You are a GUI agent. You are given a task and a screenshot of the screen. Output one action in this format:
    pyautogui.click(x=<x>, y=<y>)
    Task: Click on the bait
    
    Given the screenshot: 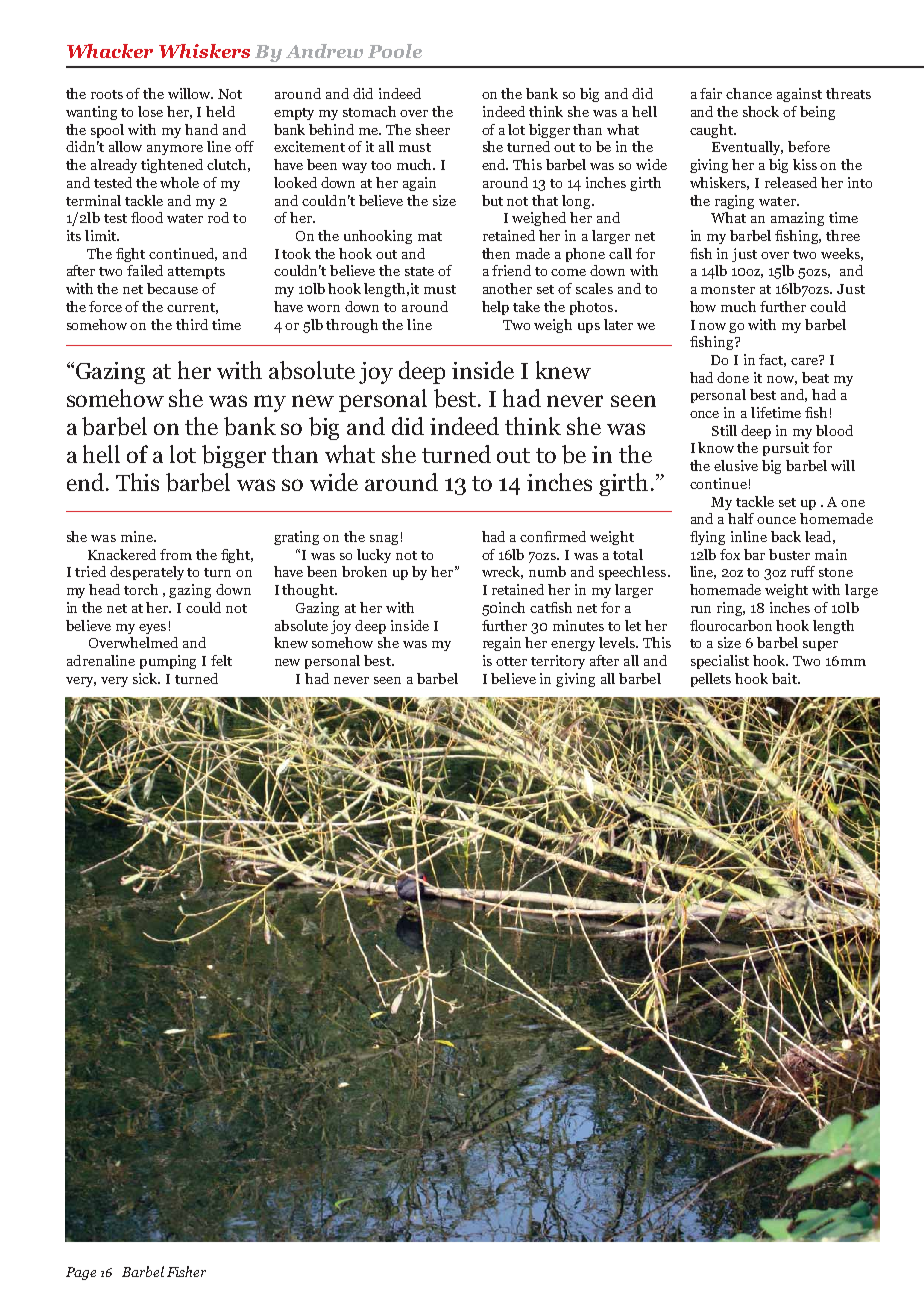 What is the action you would take?
    pyautogui.click(x=785, y=678)
